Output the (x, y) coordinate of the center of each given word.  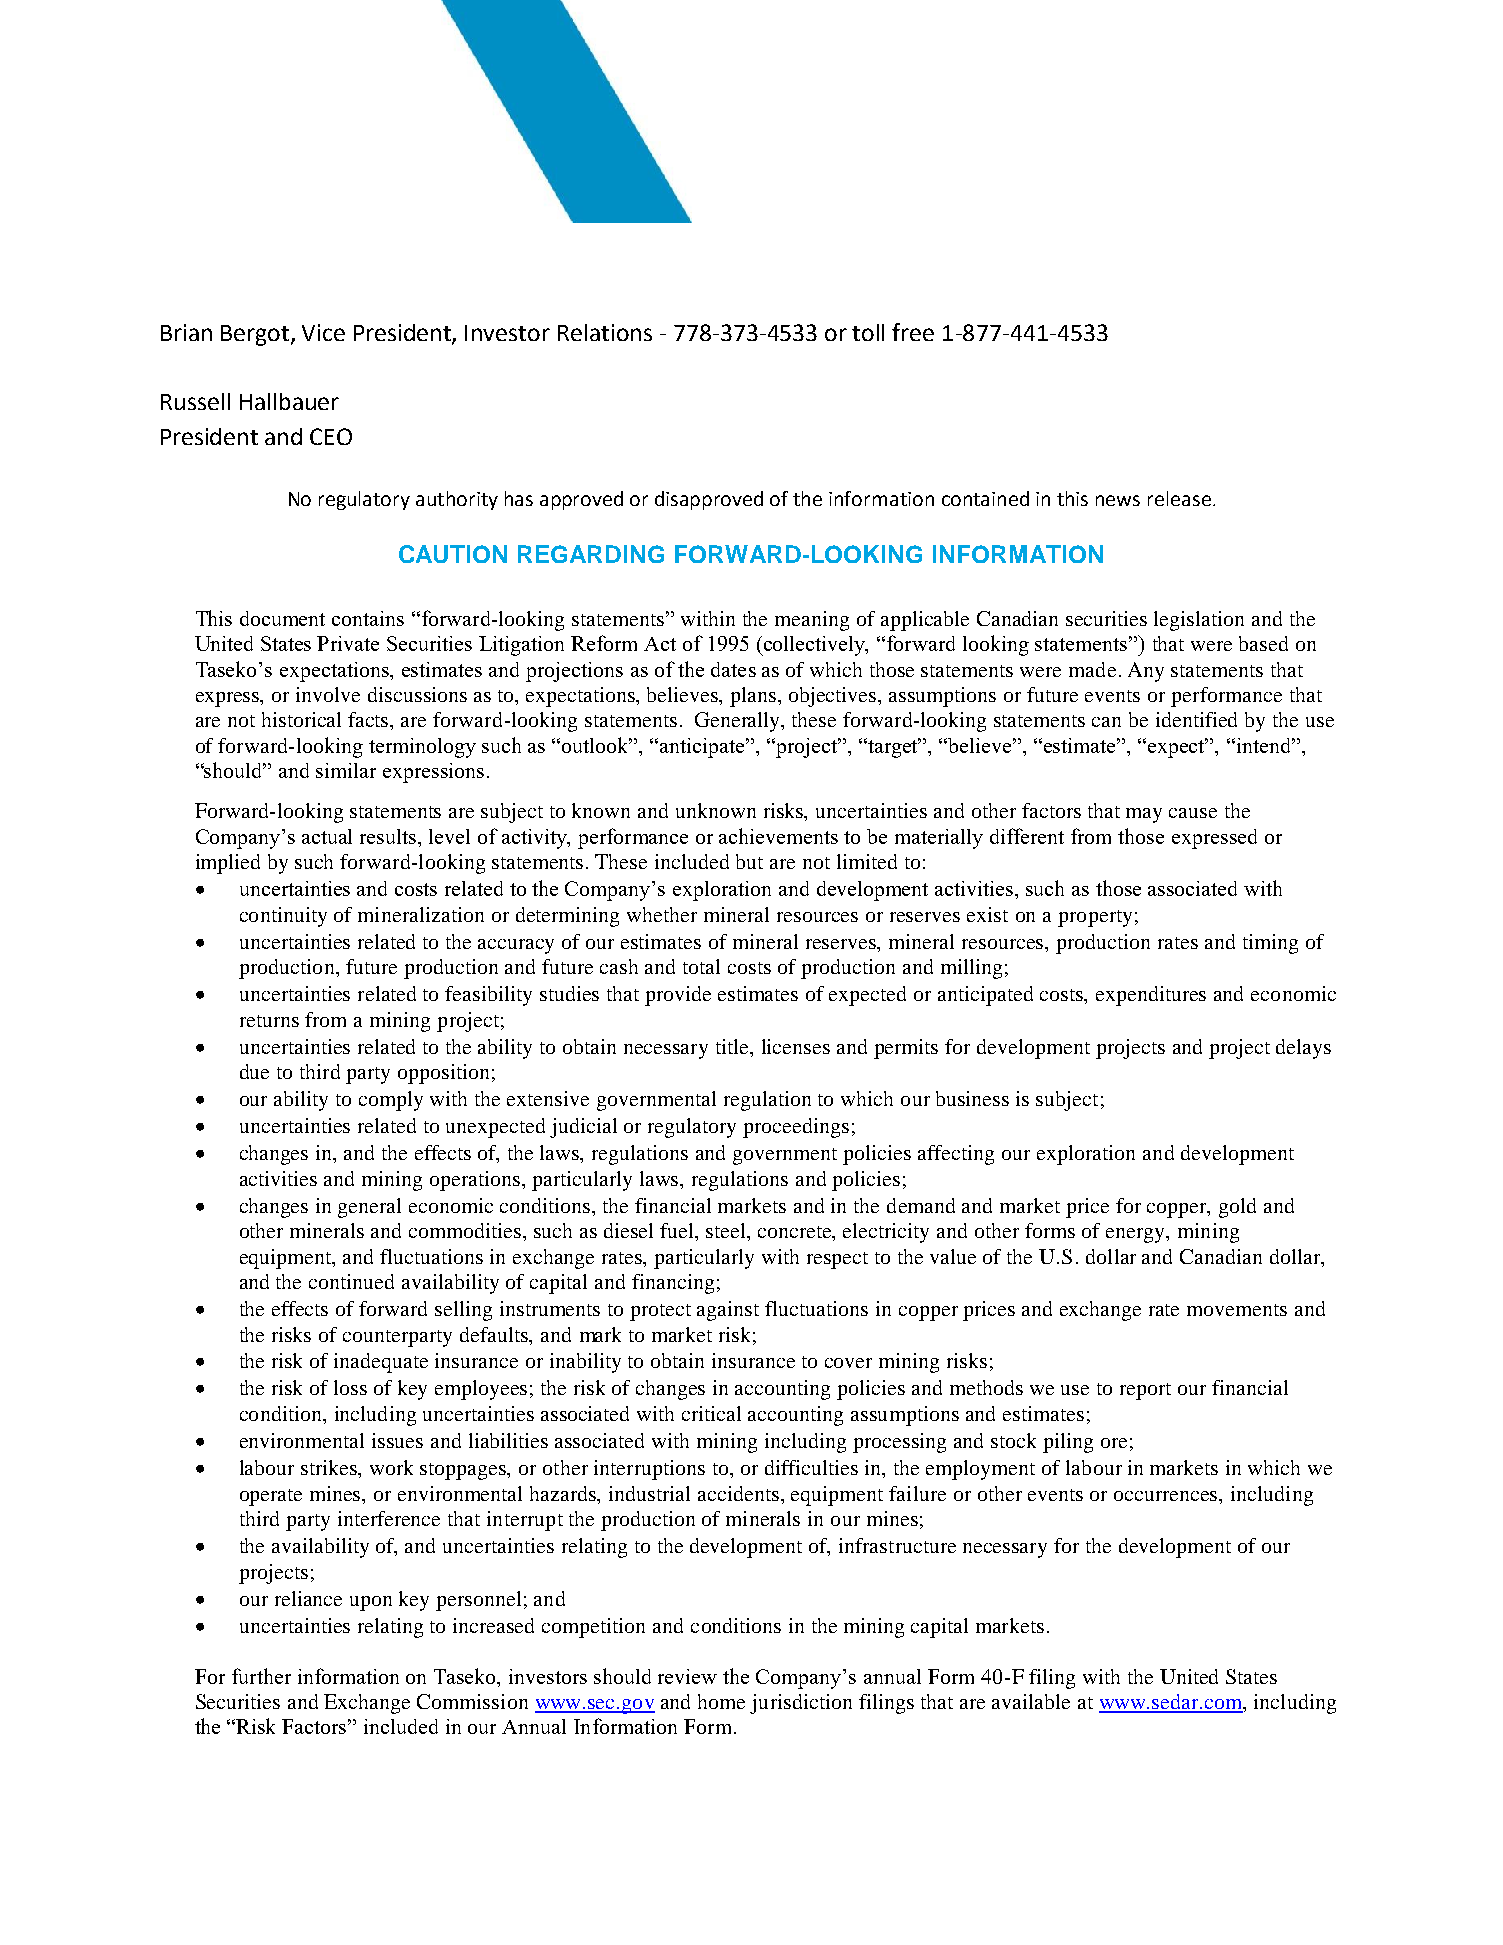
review (687, 1676)
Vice (323, 332)
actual (327, 836)
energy (1137, 1235)
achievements (778, 836)
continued (351, 1281)
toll (868, 332)
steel (727, 1232)
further (261, 1676)
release (1179, 498)
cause (1193, 813)
